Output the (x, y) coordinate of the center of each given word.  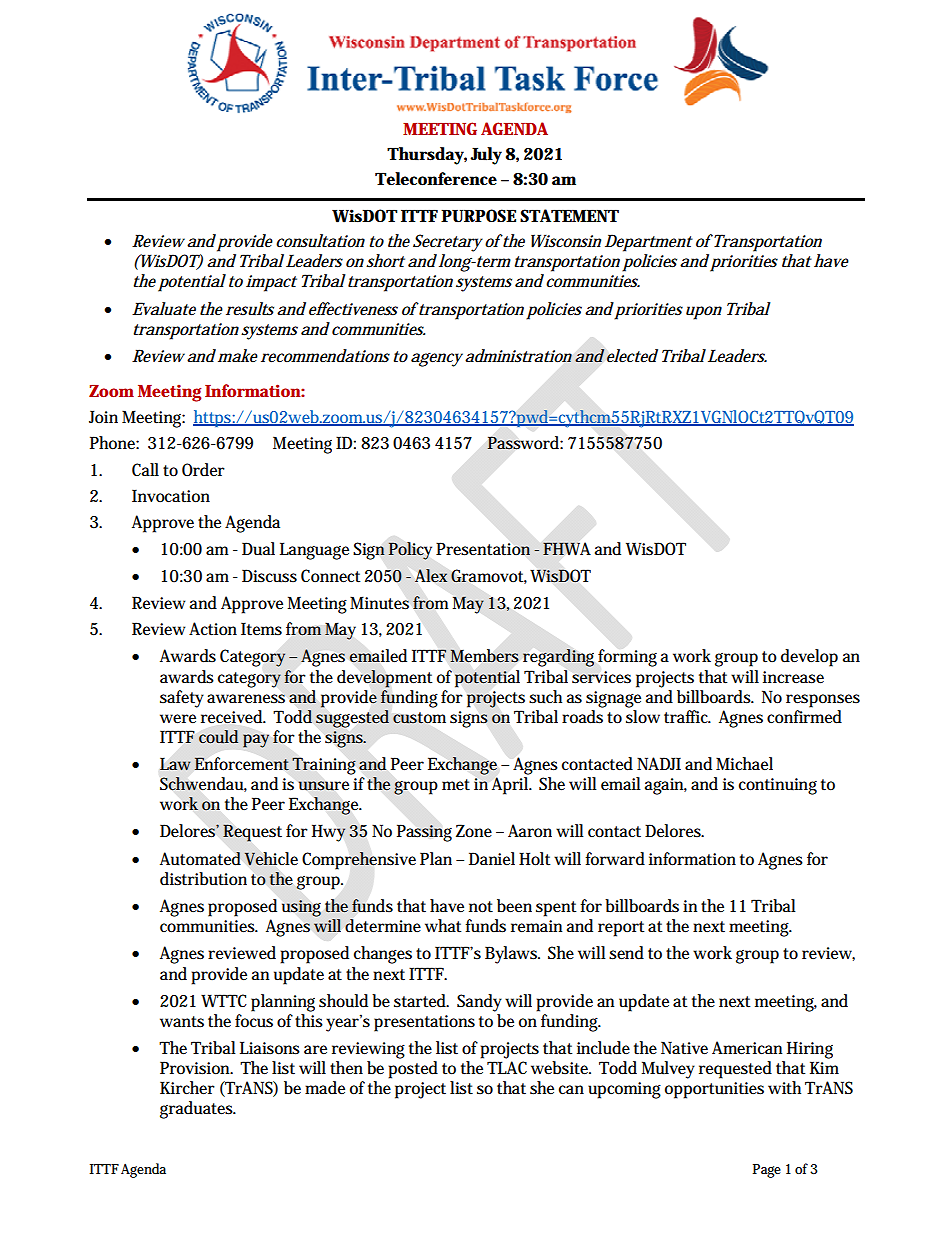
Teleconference (436, 179)
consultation (320, 241)
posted (413, 1070)
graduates (198, 1110)
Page (767, 1171)
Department (649, 243)
